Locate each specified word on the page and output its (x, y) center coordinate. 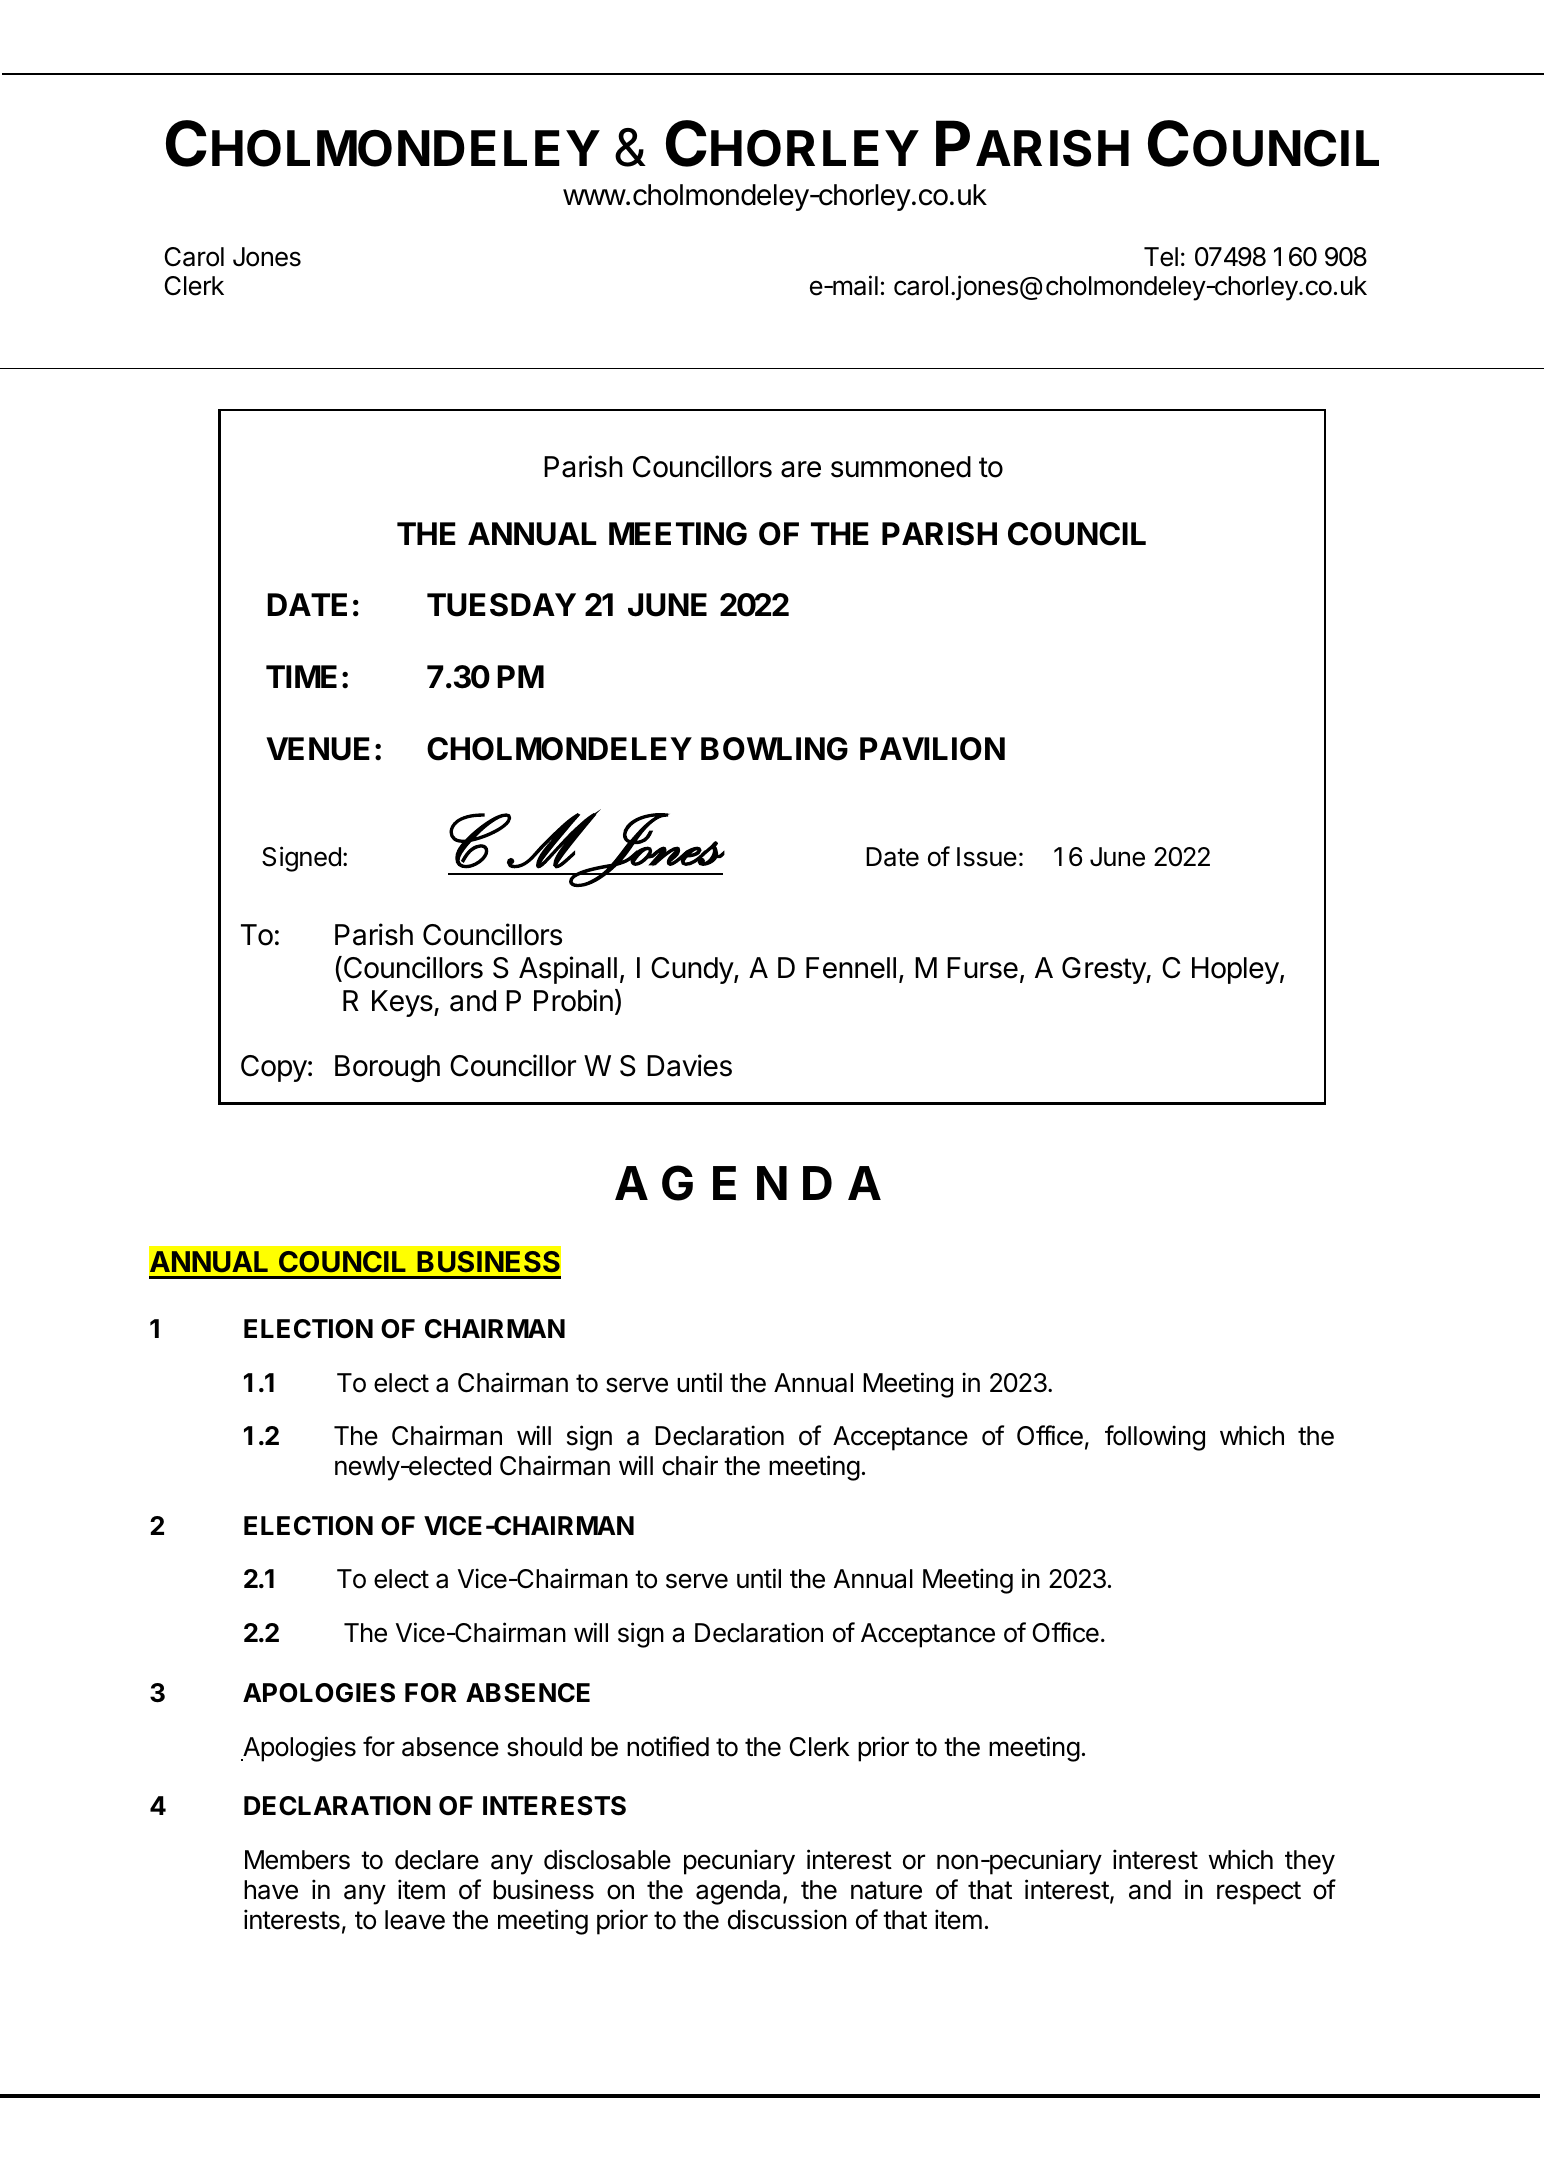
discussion (787, 1919)
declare (437, 1860)
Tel (1161, 257)
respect (1259, 1893)
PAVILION (932, 749)
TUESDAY (501, 605)
